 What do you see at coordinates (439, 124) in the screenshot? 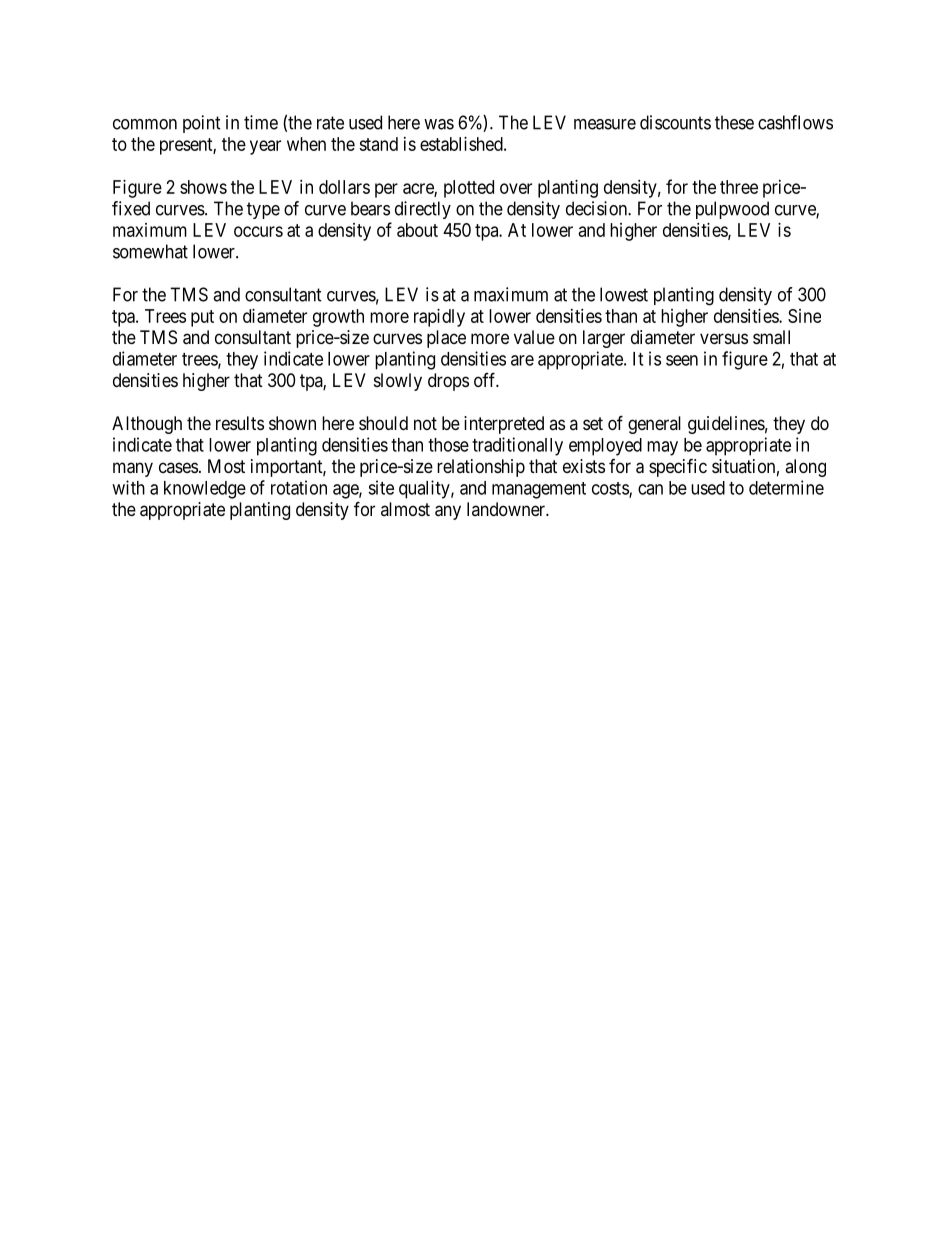
I see `was` at bounding box center [439, 124].
